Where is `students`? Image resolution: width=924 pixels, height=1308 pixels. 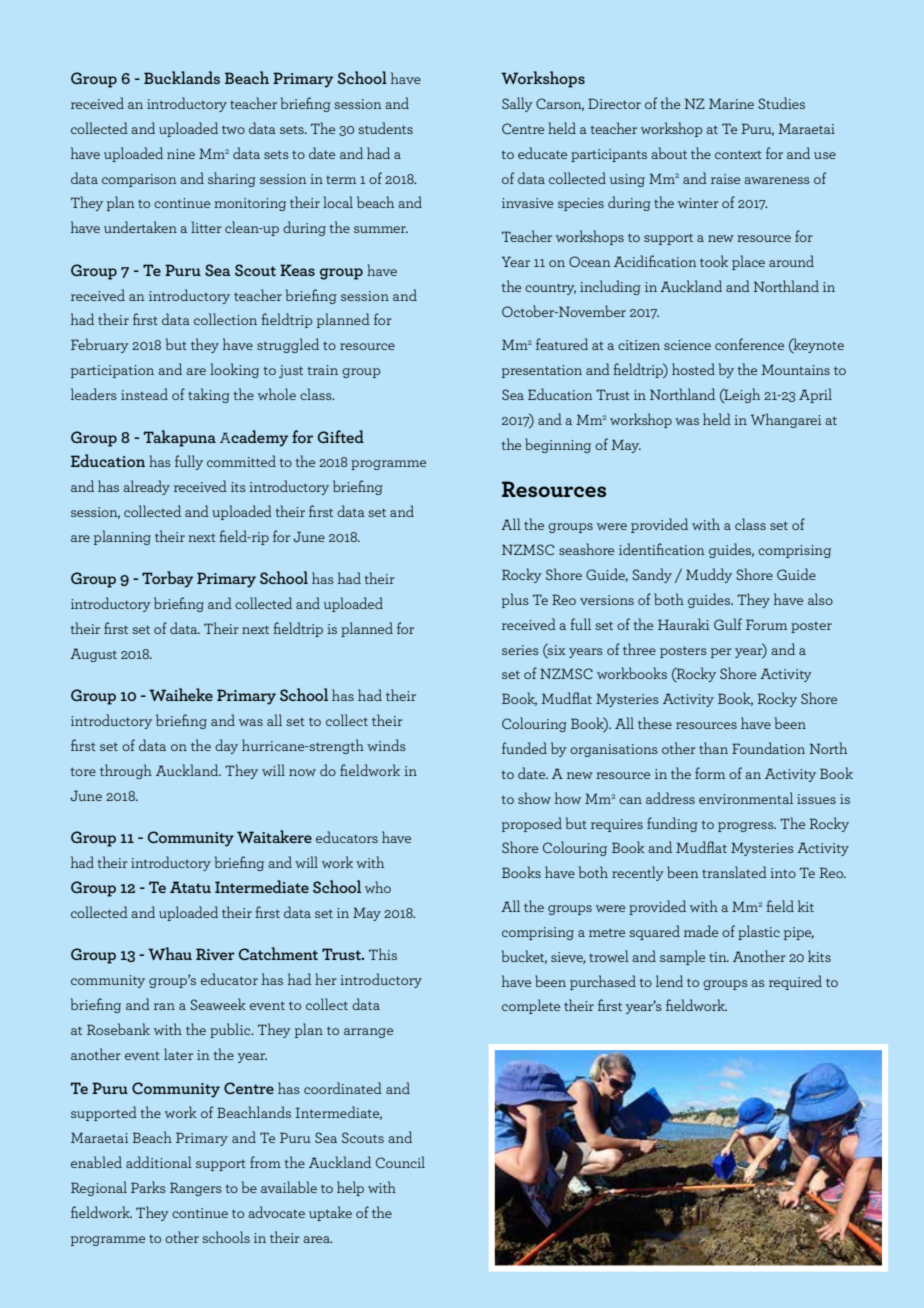
students is located at coordinates (385, 128).
